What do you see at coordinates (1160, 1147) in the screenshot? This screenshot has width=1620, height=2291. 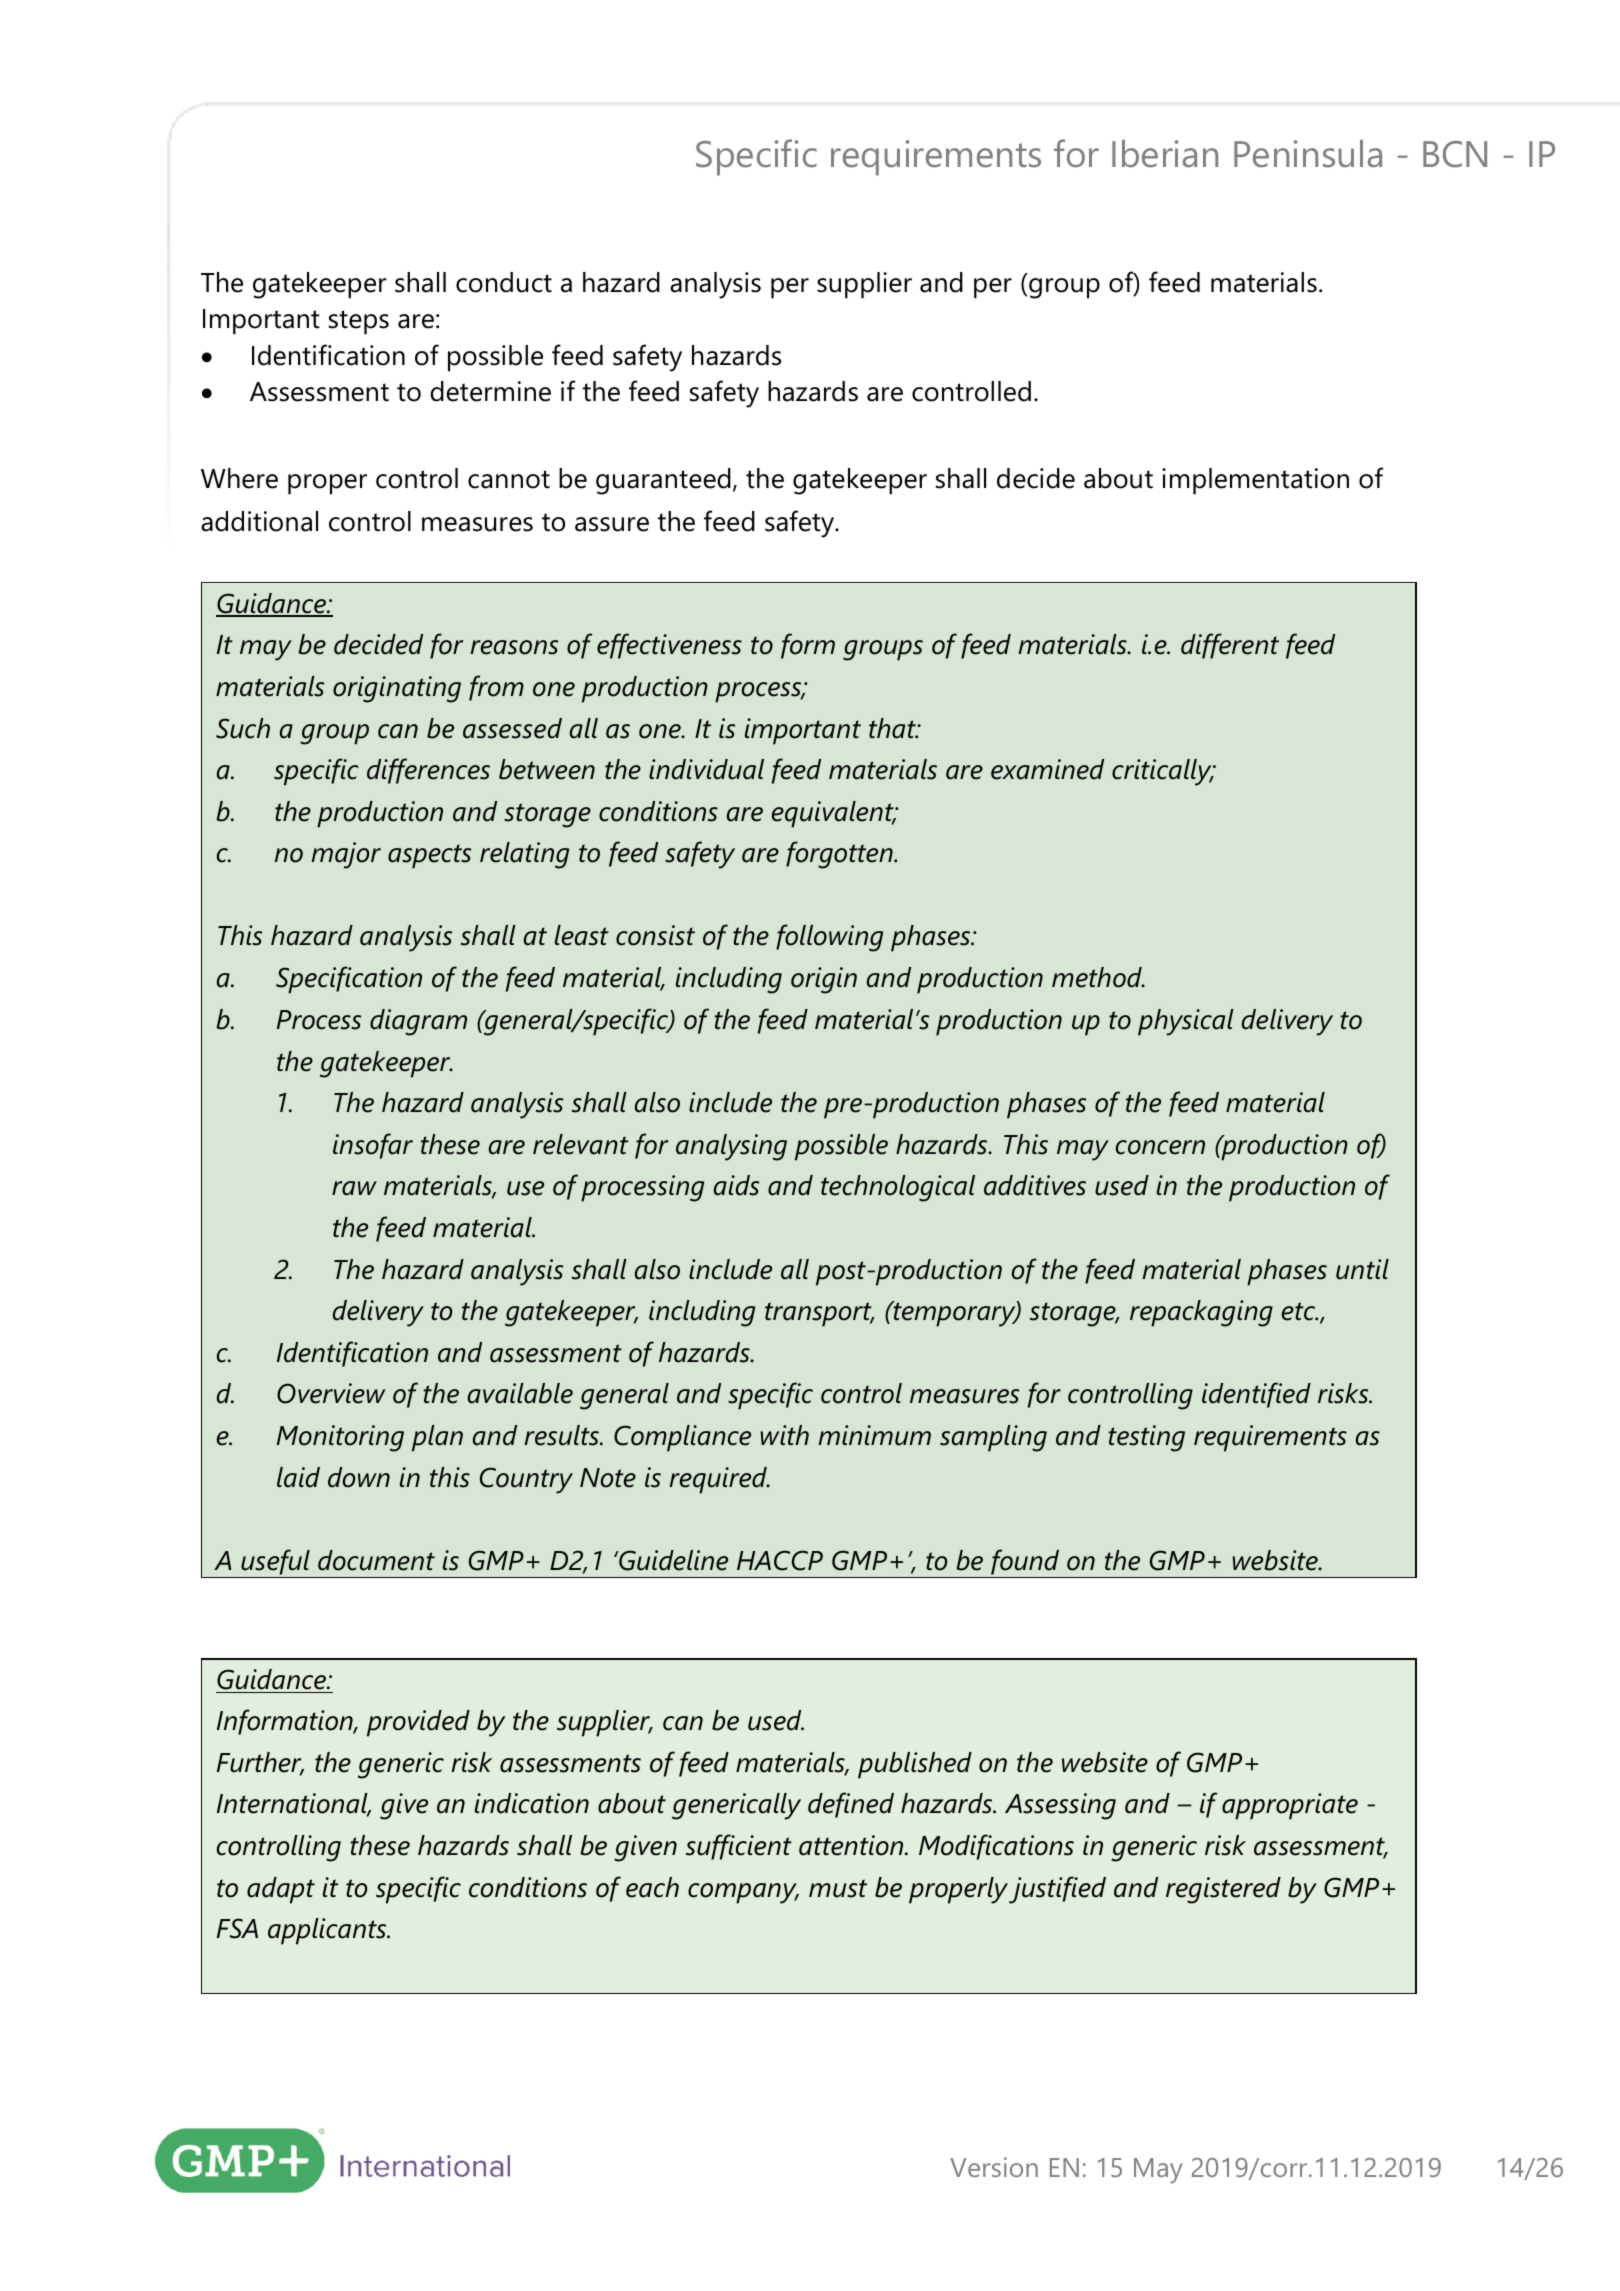 I see `concern` at bounding box center [1160, 1147].
